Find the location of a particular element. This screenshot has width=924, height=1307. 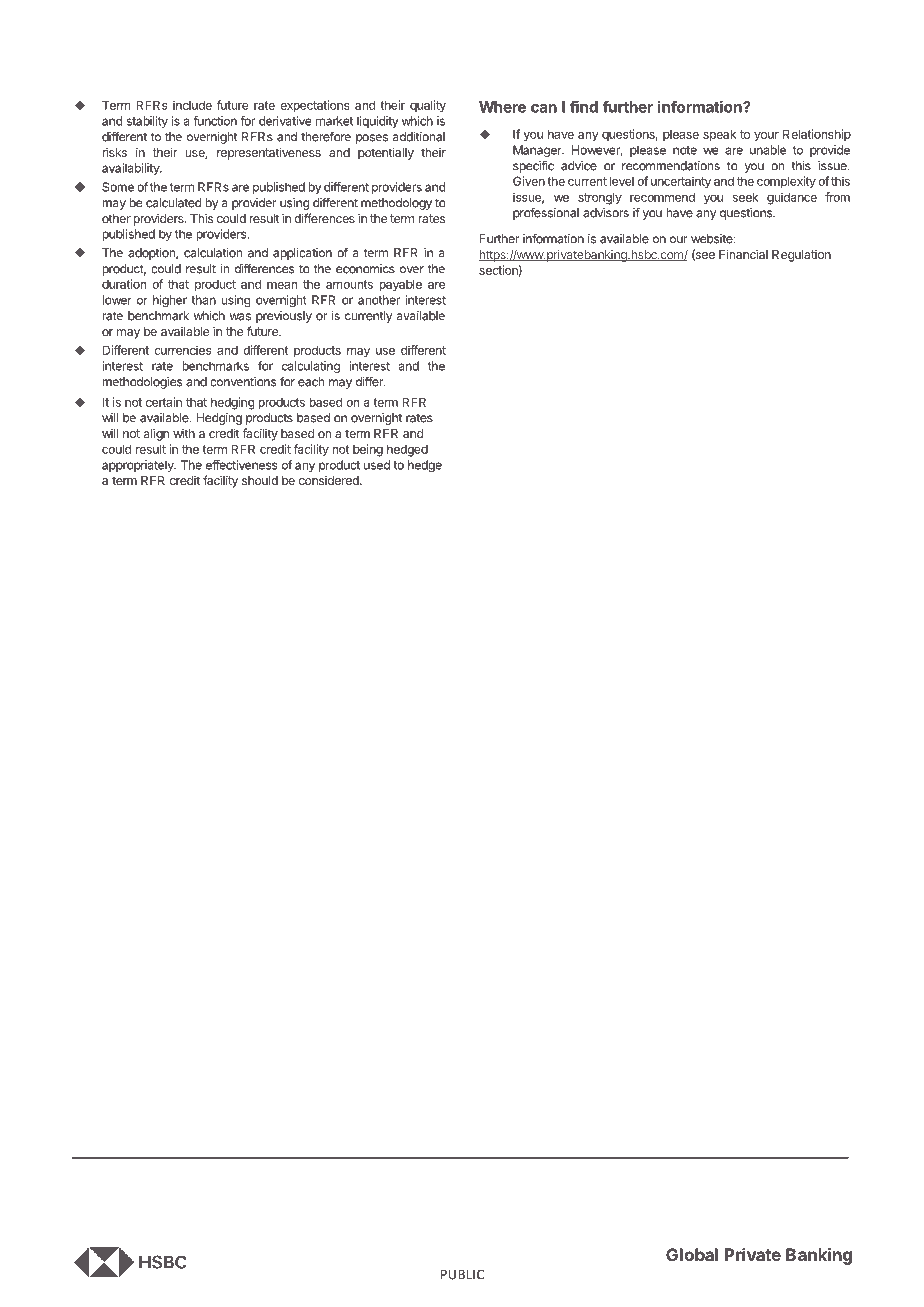

should is located at coordinates (260, 480).
